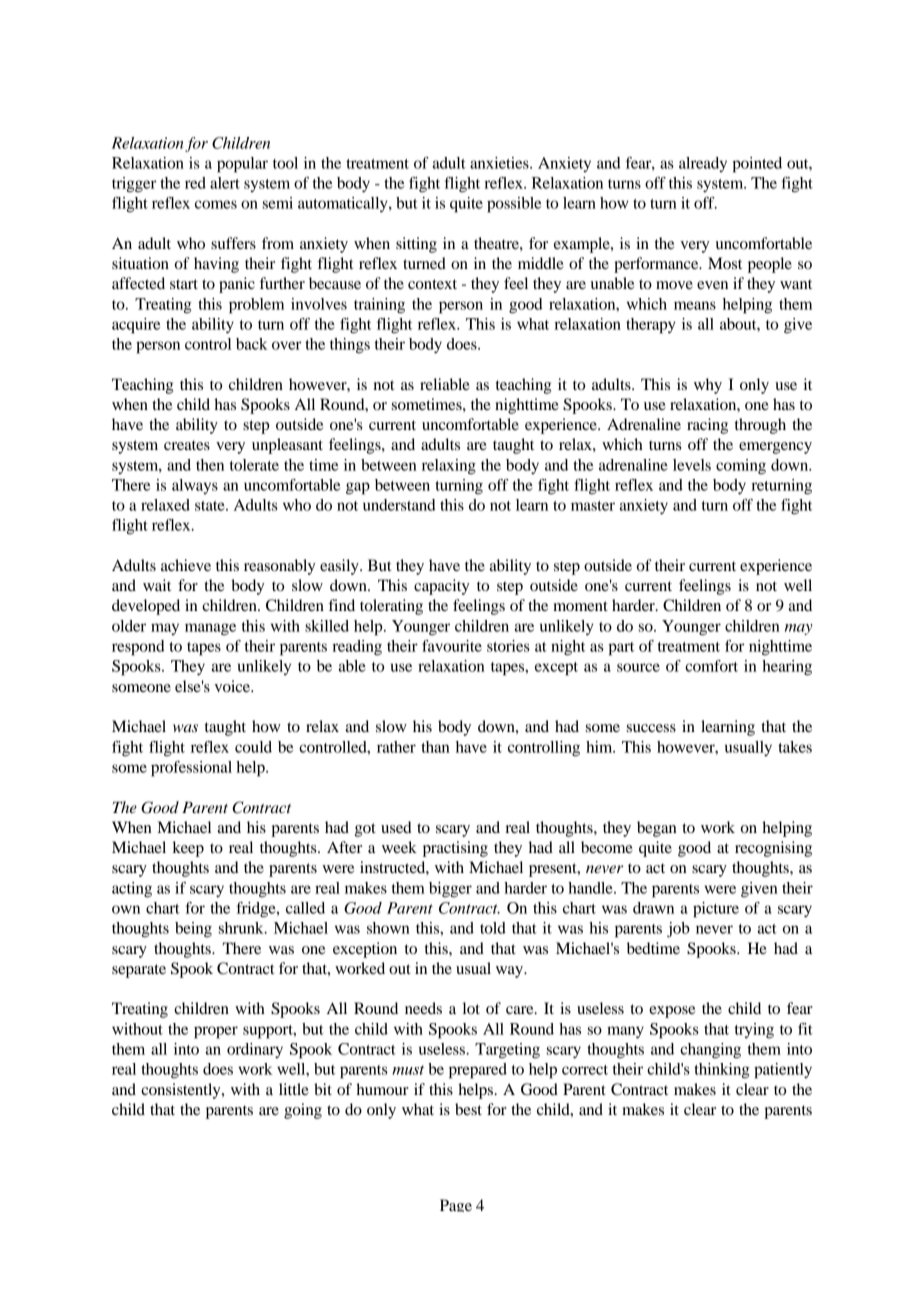 The image size is (924, 1308). I want to click on keep, so click(188, 849).
